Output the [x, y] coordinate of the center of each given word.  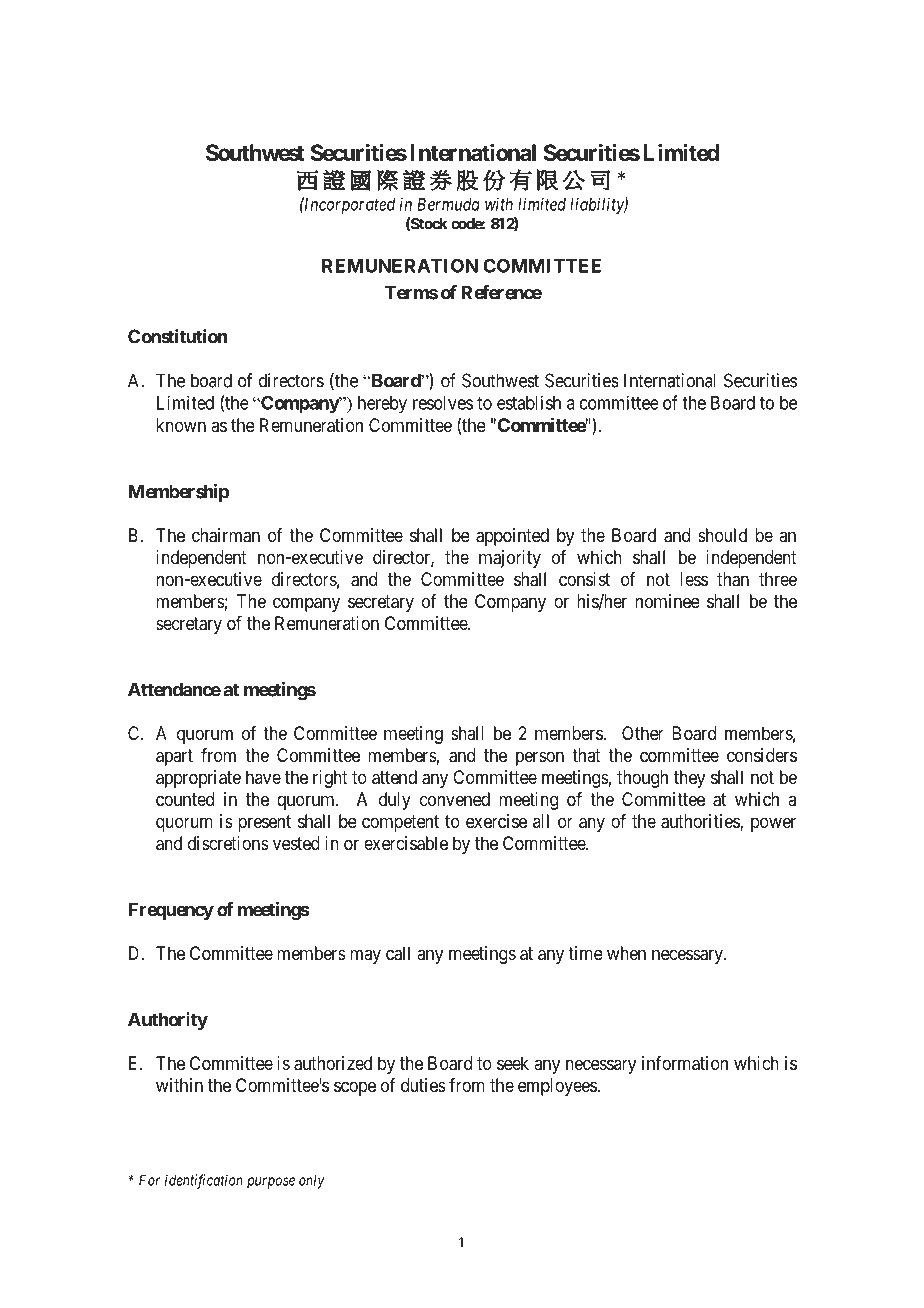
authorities [701, 822]
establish [529, 402]
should [722, 535]
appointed [512, 537]
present [264, 823]
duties [423, 1085]
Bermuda [448, 204]
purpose [271, 1183]
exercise [496, 821]
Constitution [177, 336]
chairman [226, 535]
